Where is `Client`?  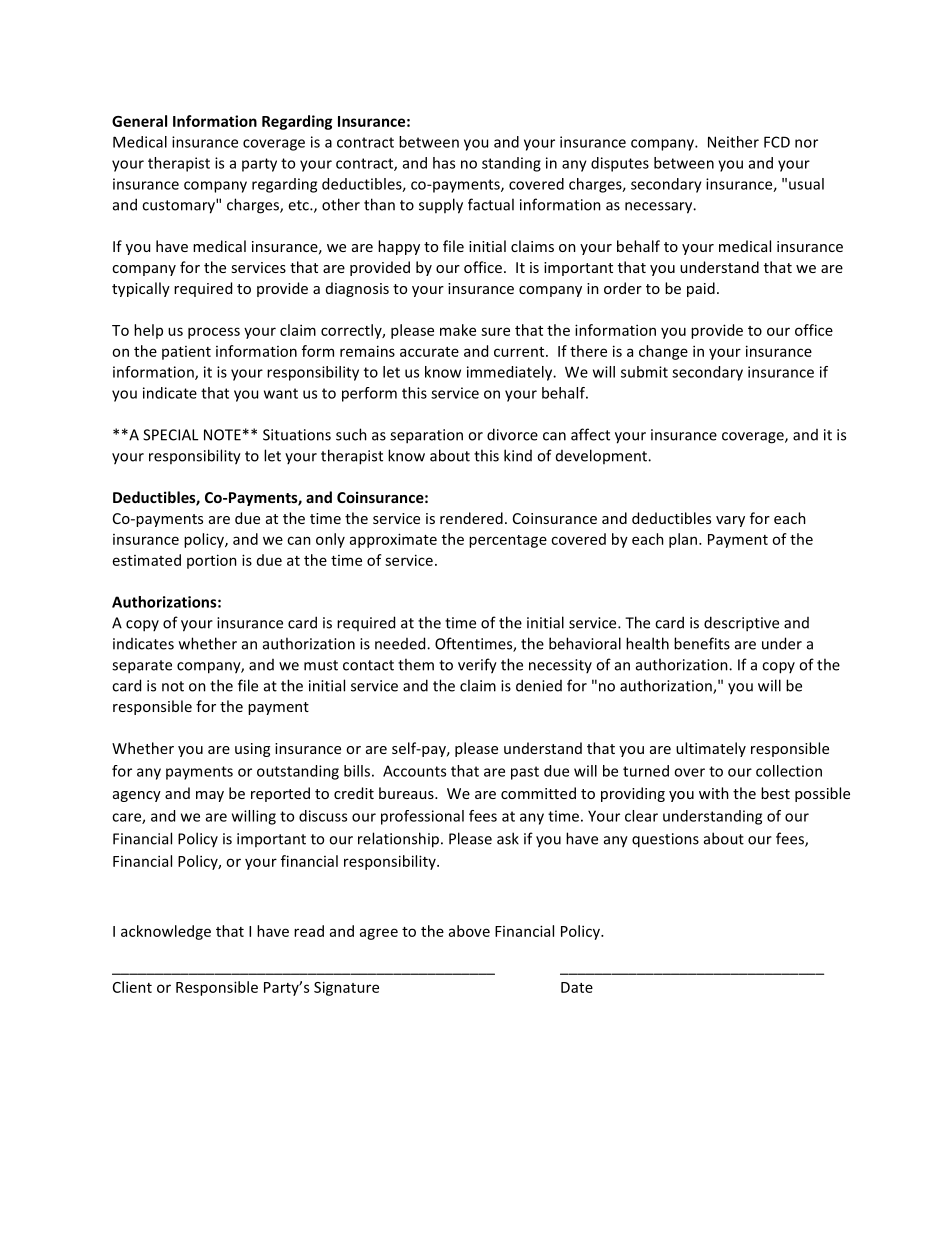
Client is located at coordinates (132, 987).
